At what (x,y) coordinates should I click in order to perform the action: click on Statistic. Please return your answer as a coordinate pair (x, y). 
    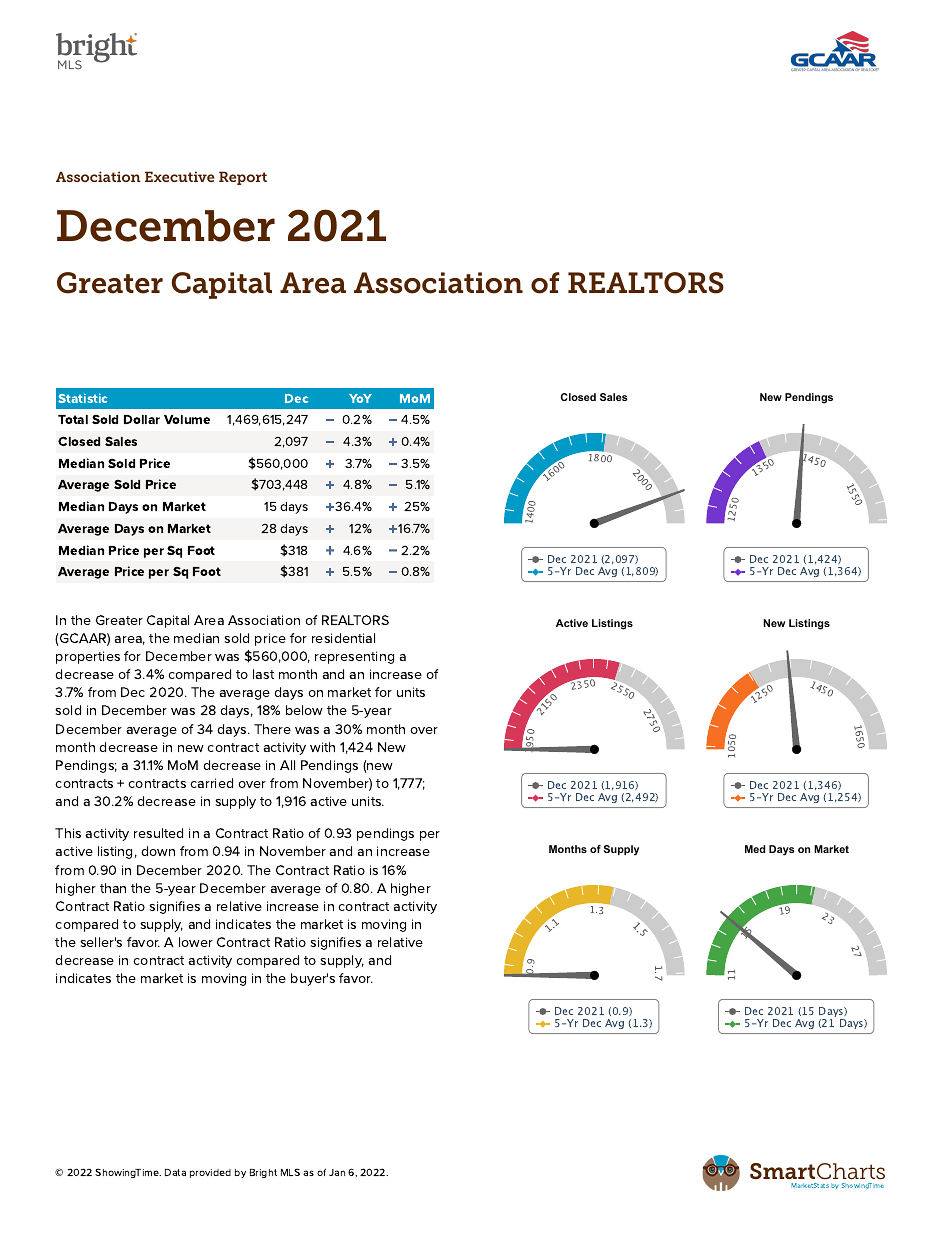
    Looking at the image, I should click on (82, 398).
